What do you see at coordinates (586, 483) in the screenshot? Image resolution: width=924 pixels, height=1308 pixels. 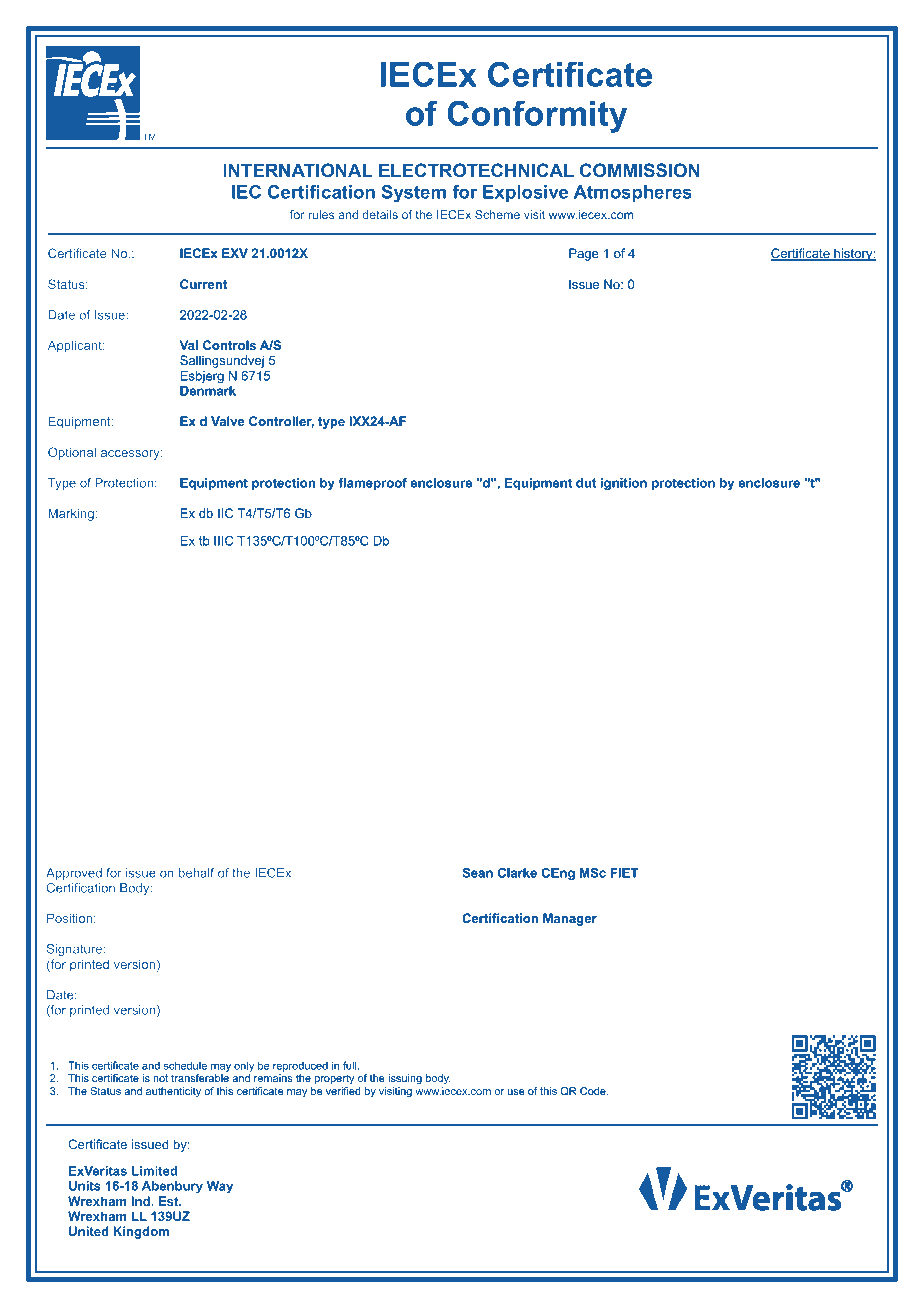 I see `dut` at bounding box center [586, 483].
